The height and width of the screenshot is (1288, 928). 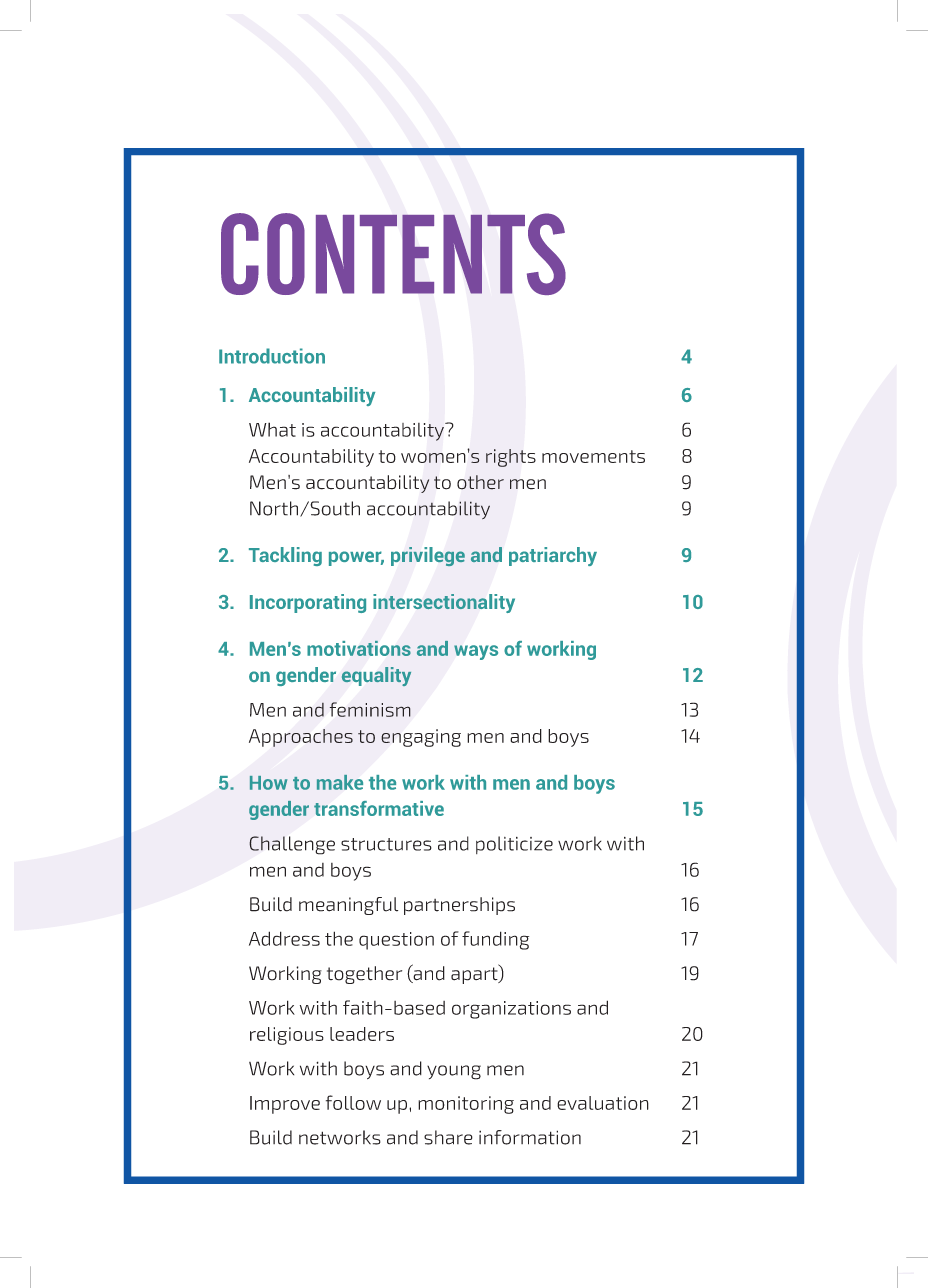 I want to click on CONTENTS, so click(x=393, y=254).
